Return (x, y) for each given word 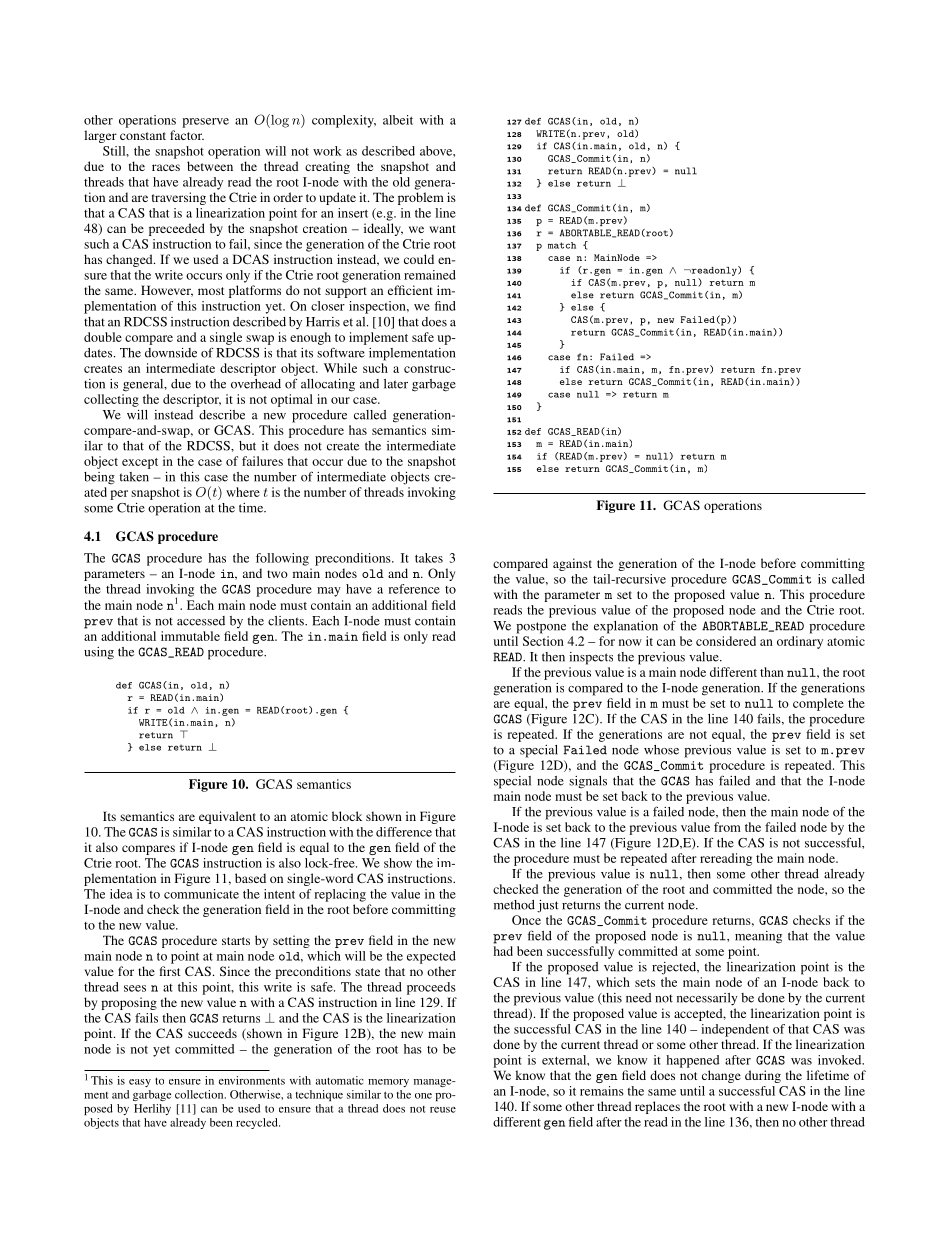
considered (726, 641)
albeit (398, 120)
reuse (443, 1110)
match (562, 245)
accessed (201, 621)
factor (187, 135)
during (763, 1076)
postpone (541, 628)
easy (140, 1083)
